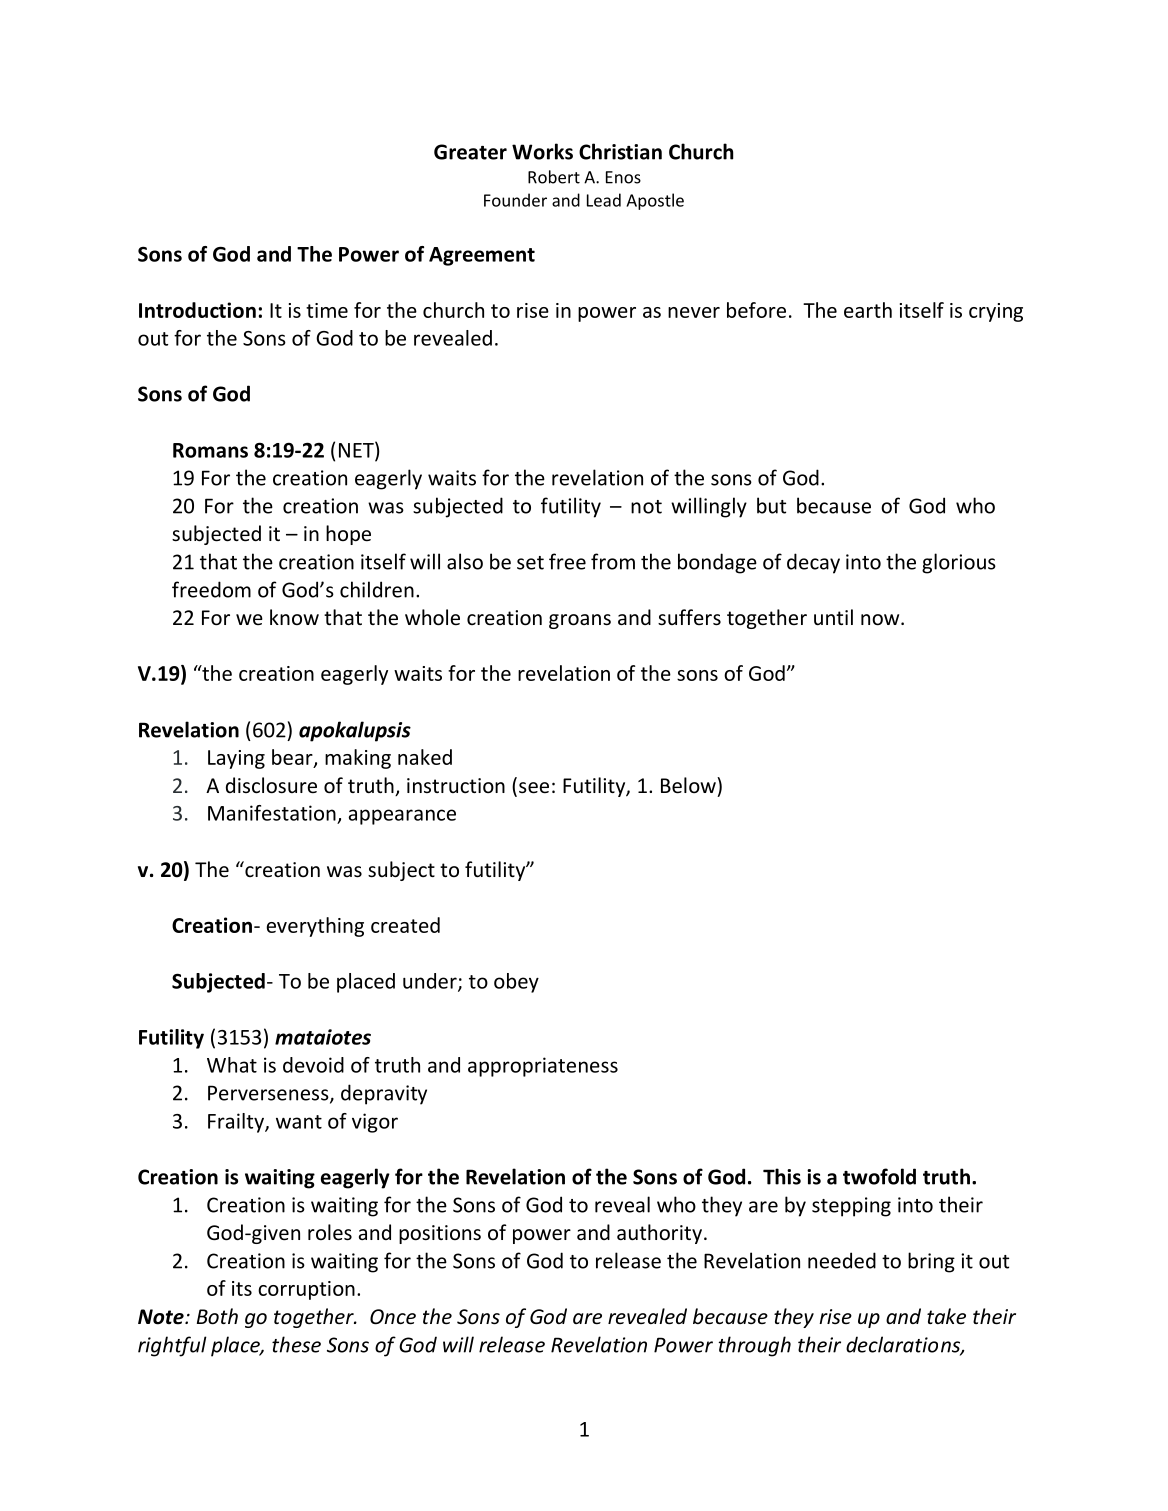  Describe the element at coordinates (771, 505) in the screenshot. I see `but` at that location.
